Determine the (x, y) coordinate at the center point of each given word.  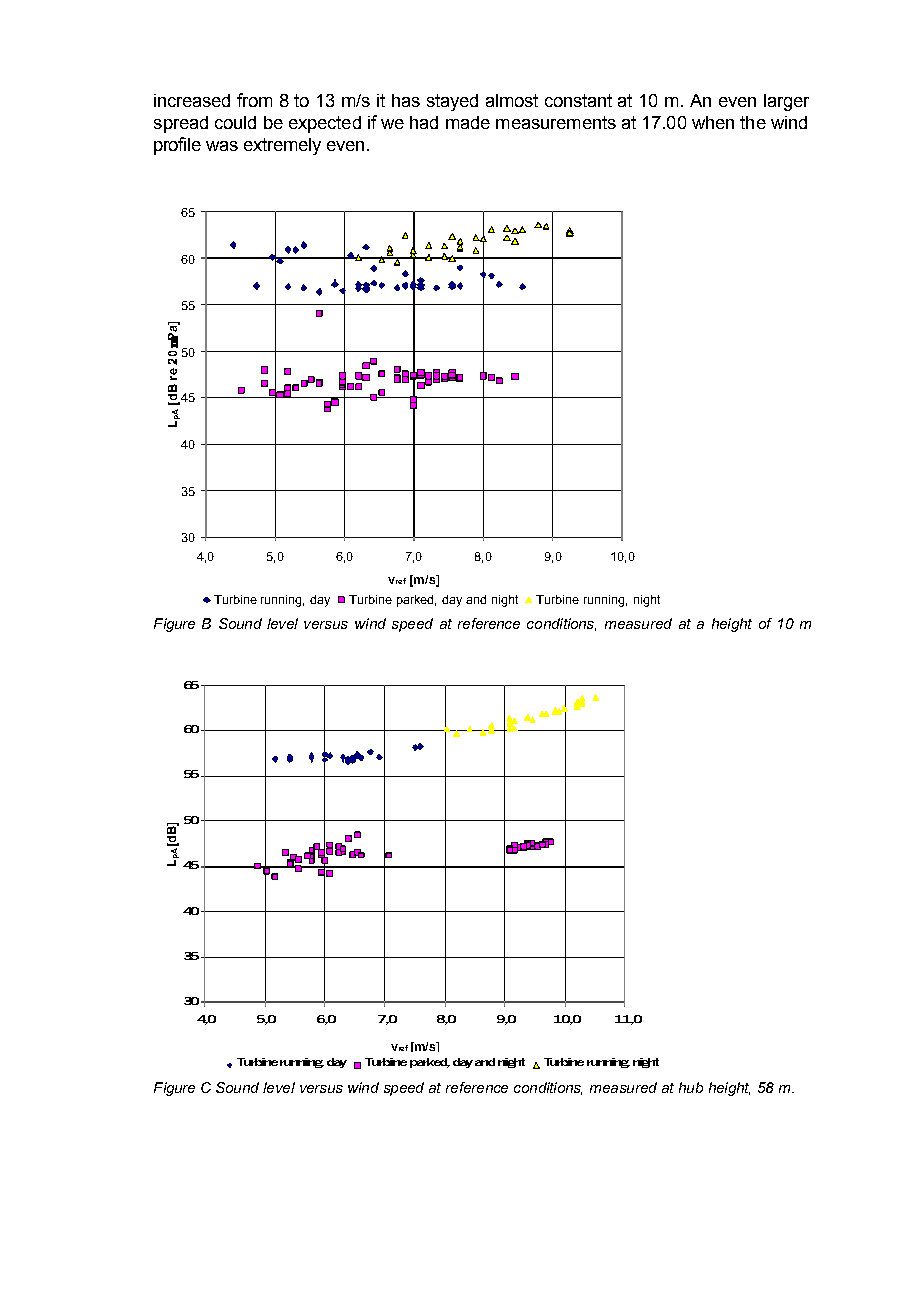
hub (691, 1087)
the (753, 122)
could (235, 122)
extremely (282, 146)
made (468, 122)
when (713, 122)
